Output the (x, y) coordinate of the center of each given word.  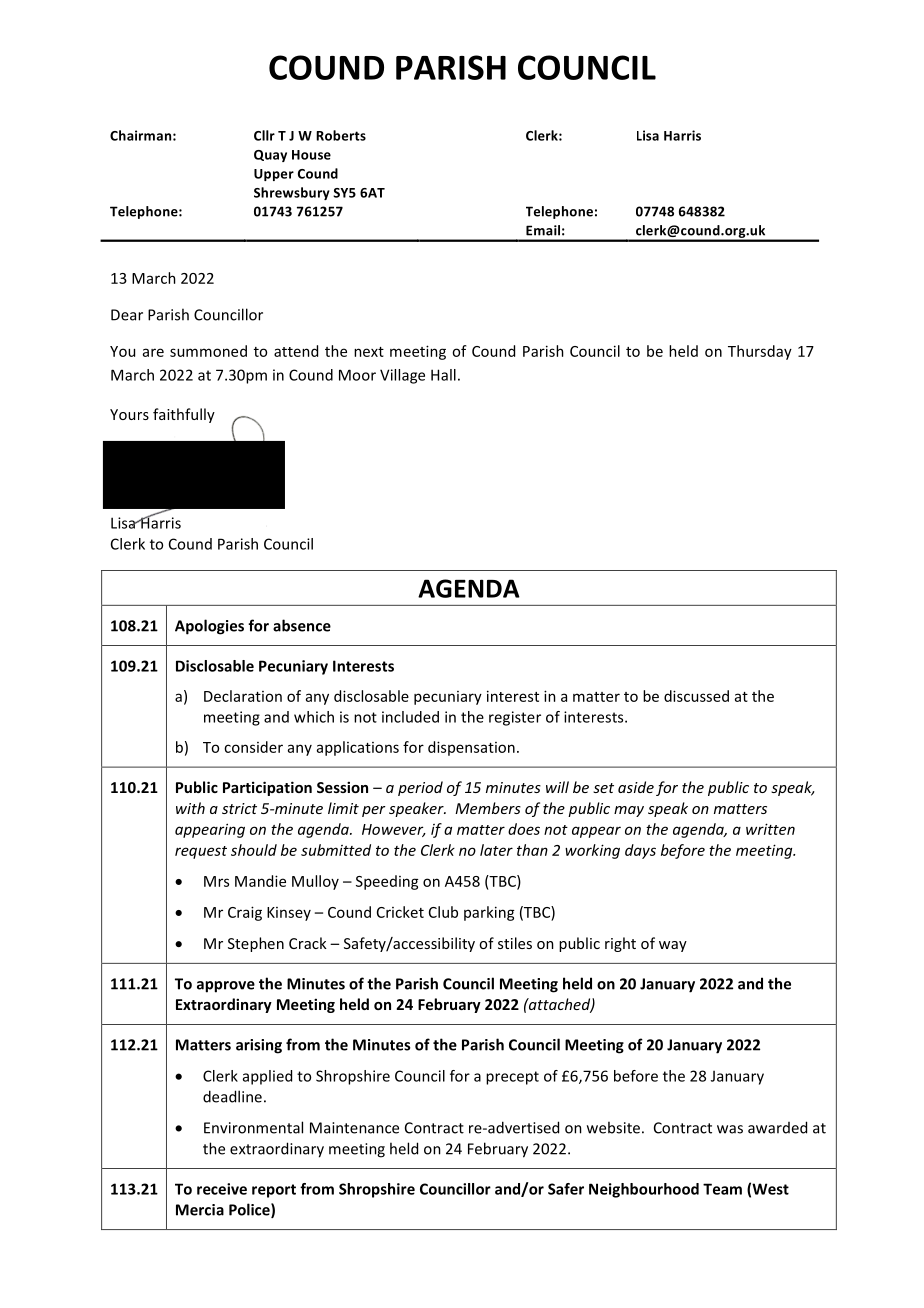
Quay (270, 156)
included (410, 717)
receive (222, 1189)
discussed (696, 696)
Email (543, 230)
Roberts (341, 135)
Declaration (243, 696)
